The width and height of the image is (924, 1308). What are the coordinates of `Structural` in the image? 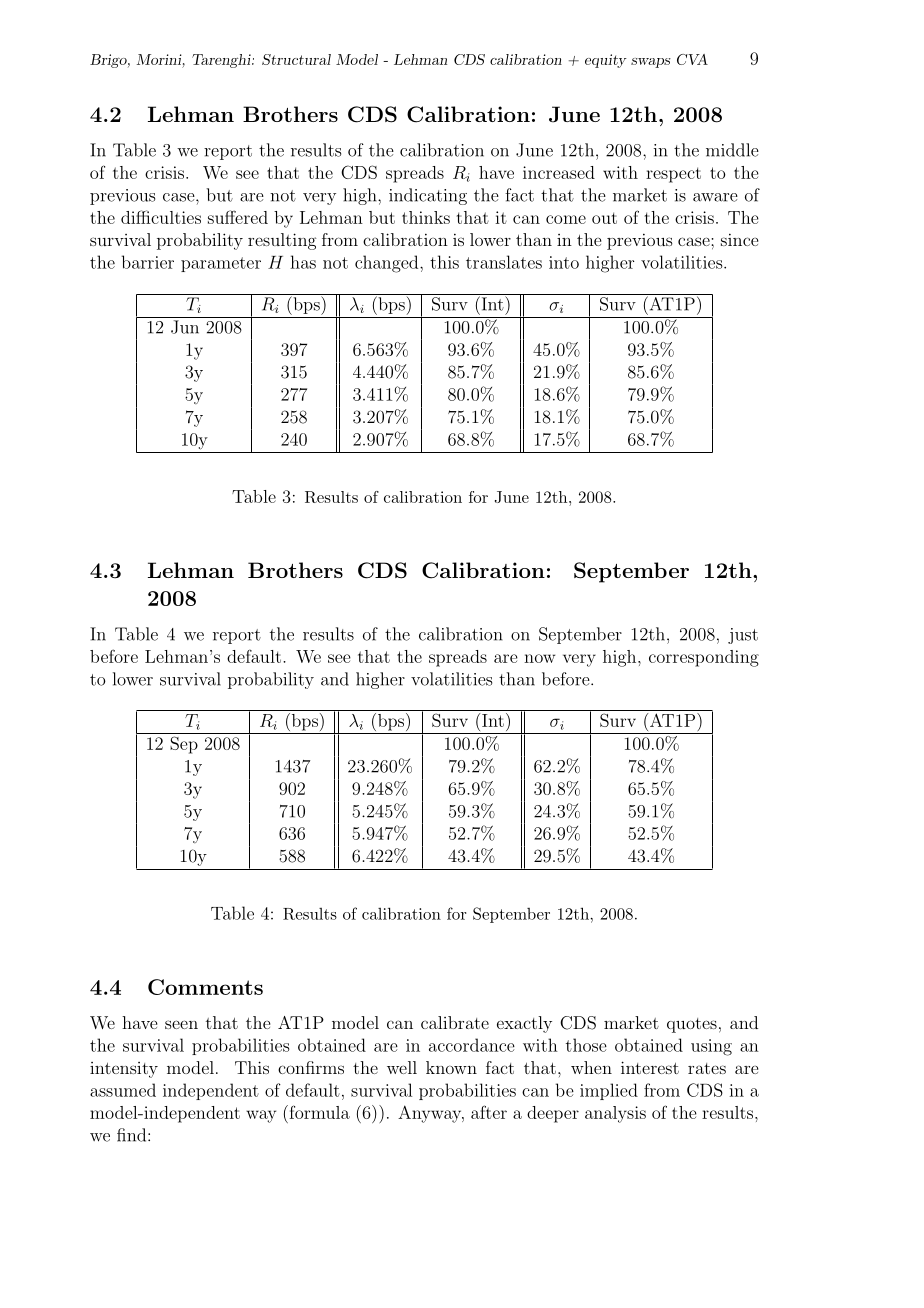 It's located at (296, 59).
